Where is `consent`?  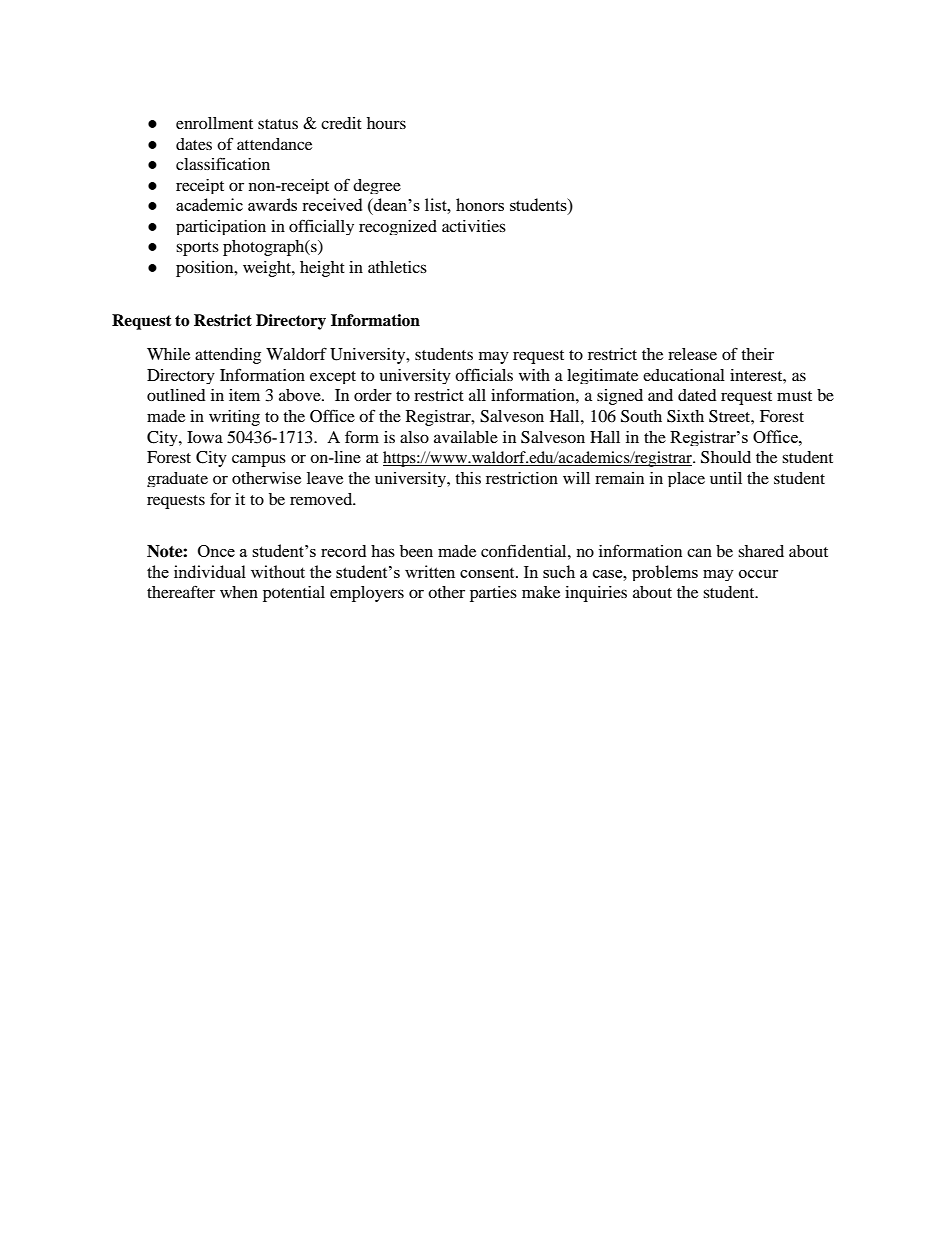
consent is located at coordinates (488, 573).
